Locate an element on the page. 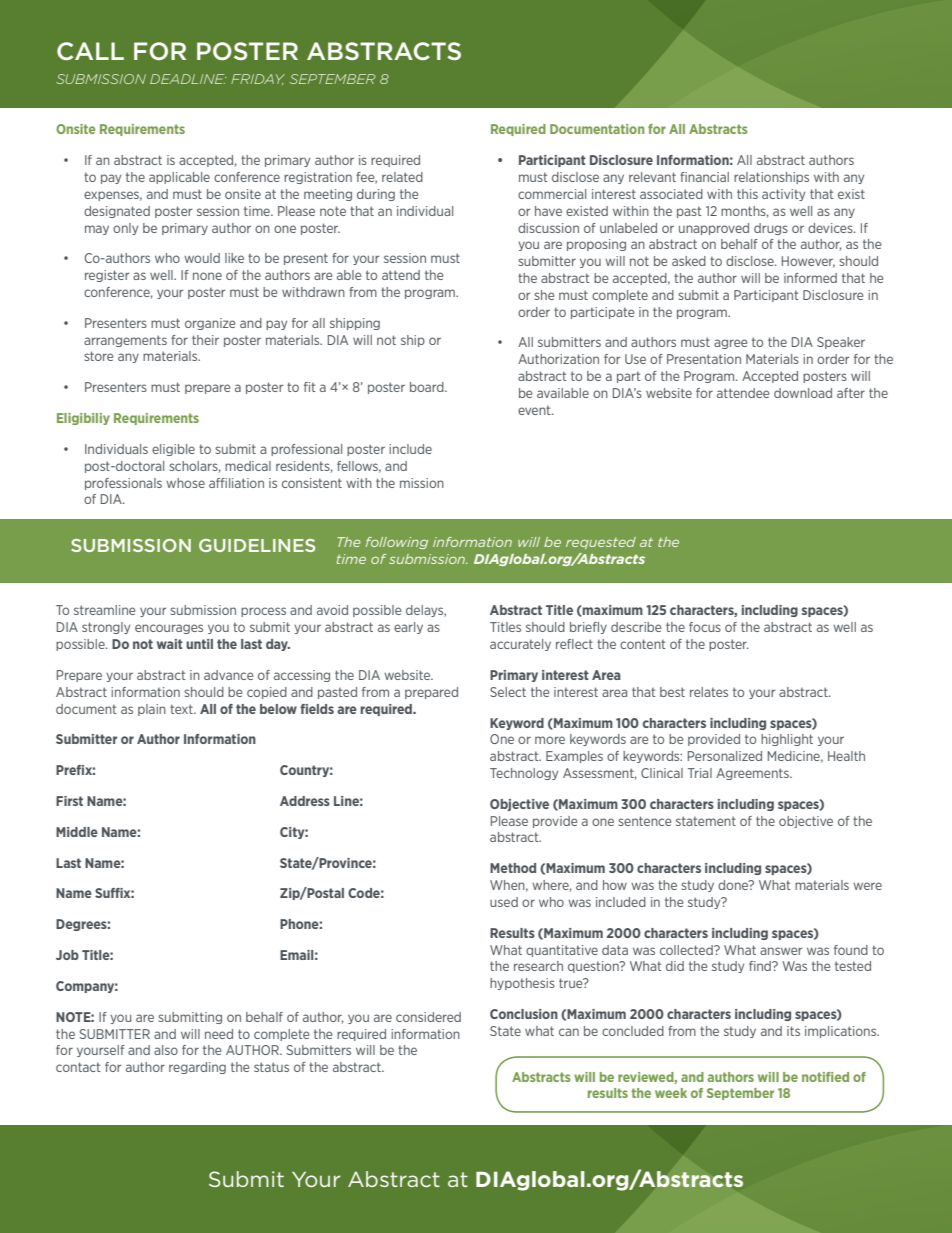  following is located at coordinates (397, 543).
